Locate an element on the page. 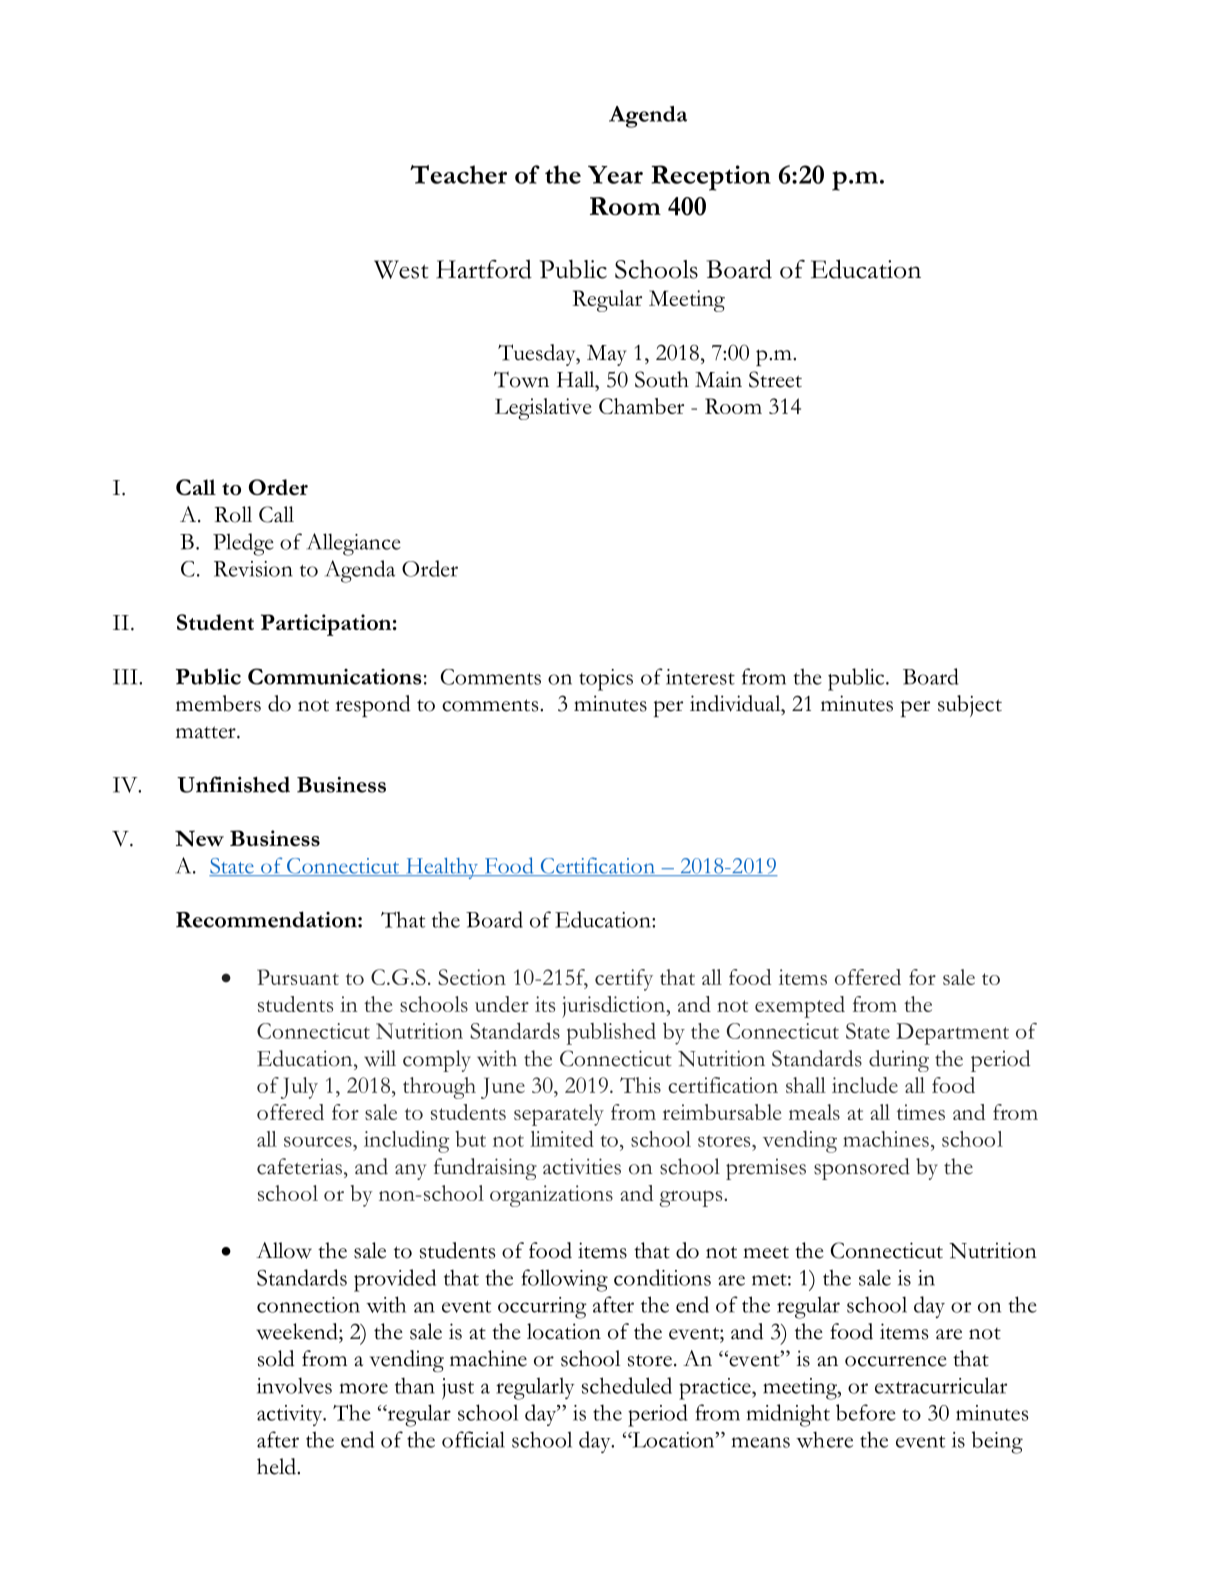 This image has height=1584, width=1224. subject is located at coordinates (970, 706).
